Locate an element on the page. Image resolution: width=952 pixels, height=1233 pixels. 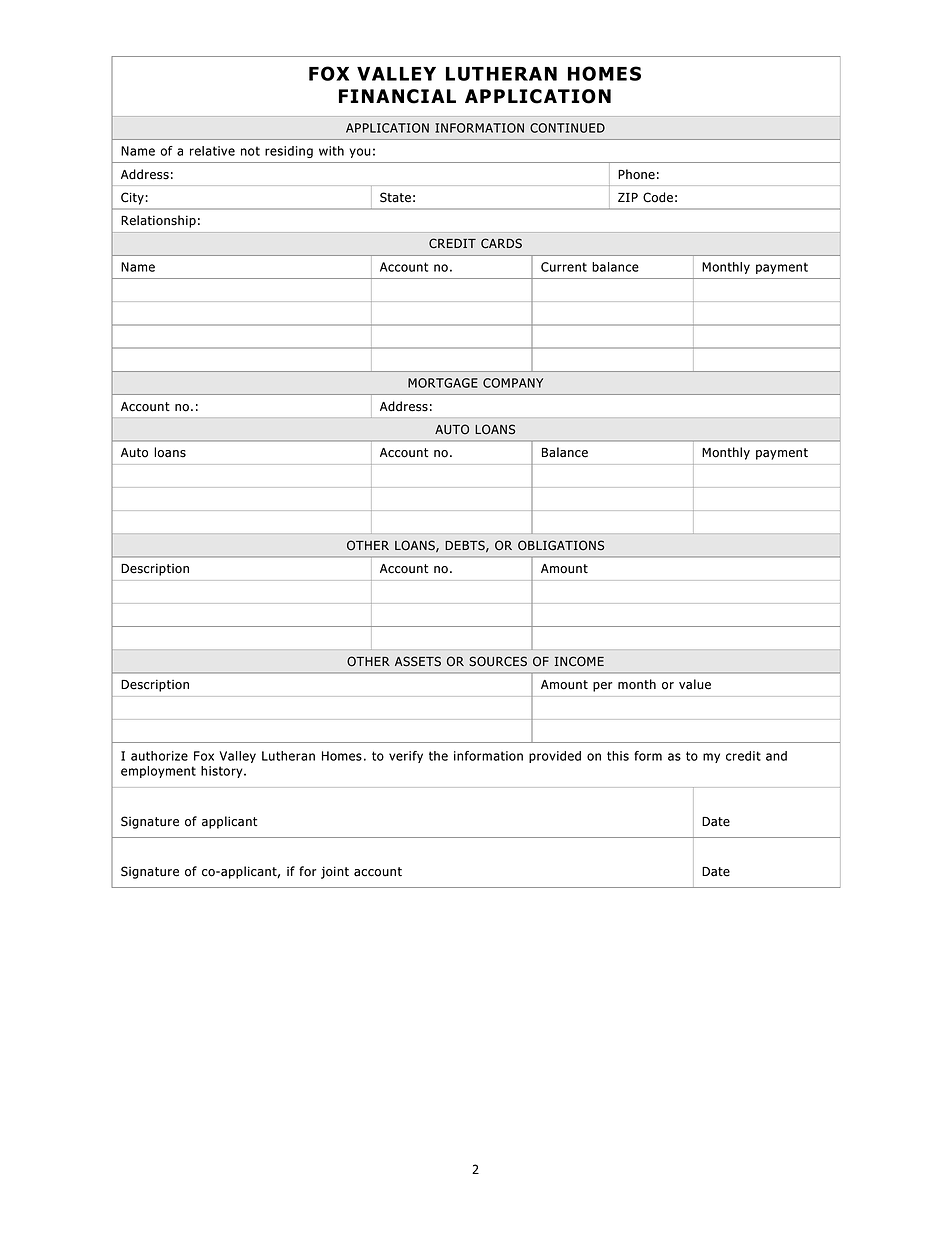
Phone is located at coordinates (636, 174).
